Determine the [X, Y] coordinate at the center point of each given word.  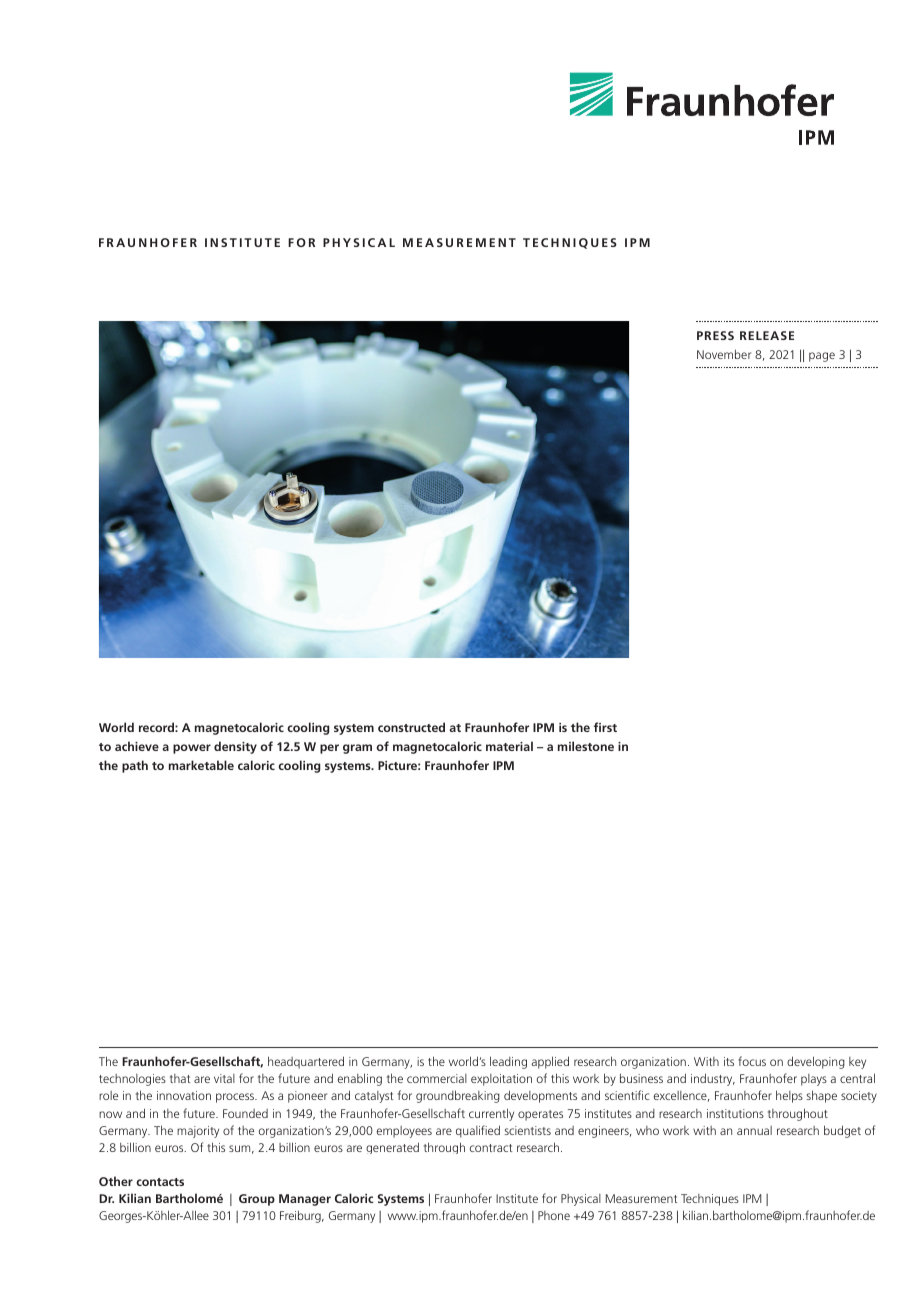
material [509, 746]
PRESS [715, 335]
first [605, 727]
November [724, 354]
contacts [160, 1182]
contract [491, 1148]
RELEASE [767, 335]
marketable [201, 765]
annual [754, 1130]
